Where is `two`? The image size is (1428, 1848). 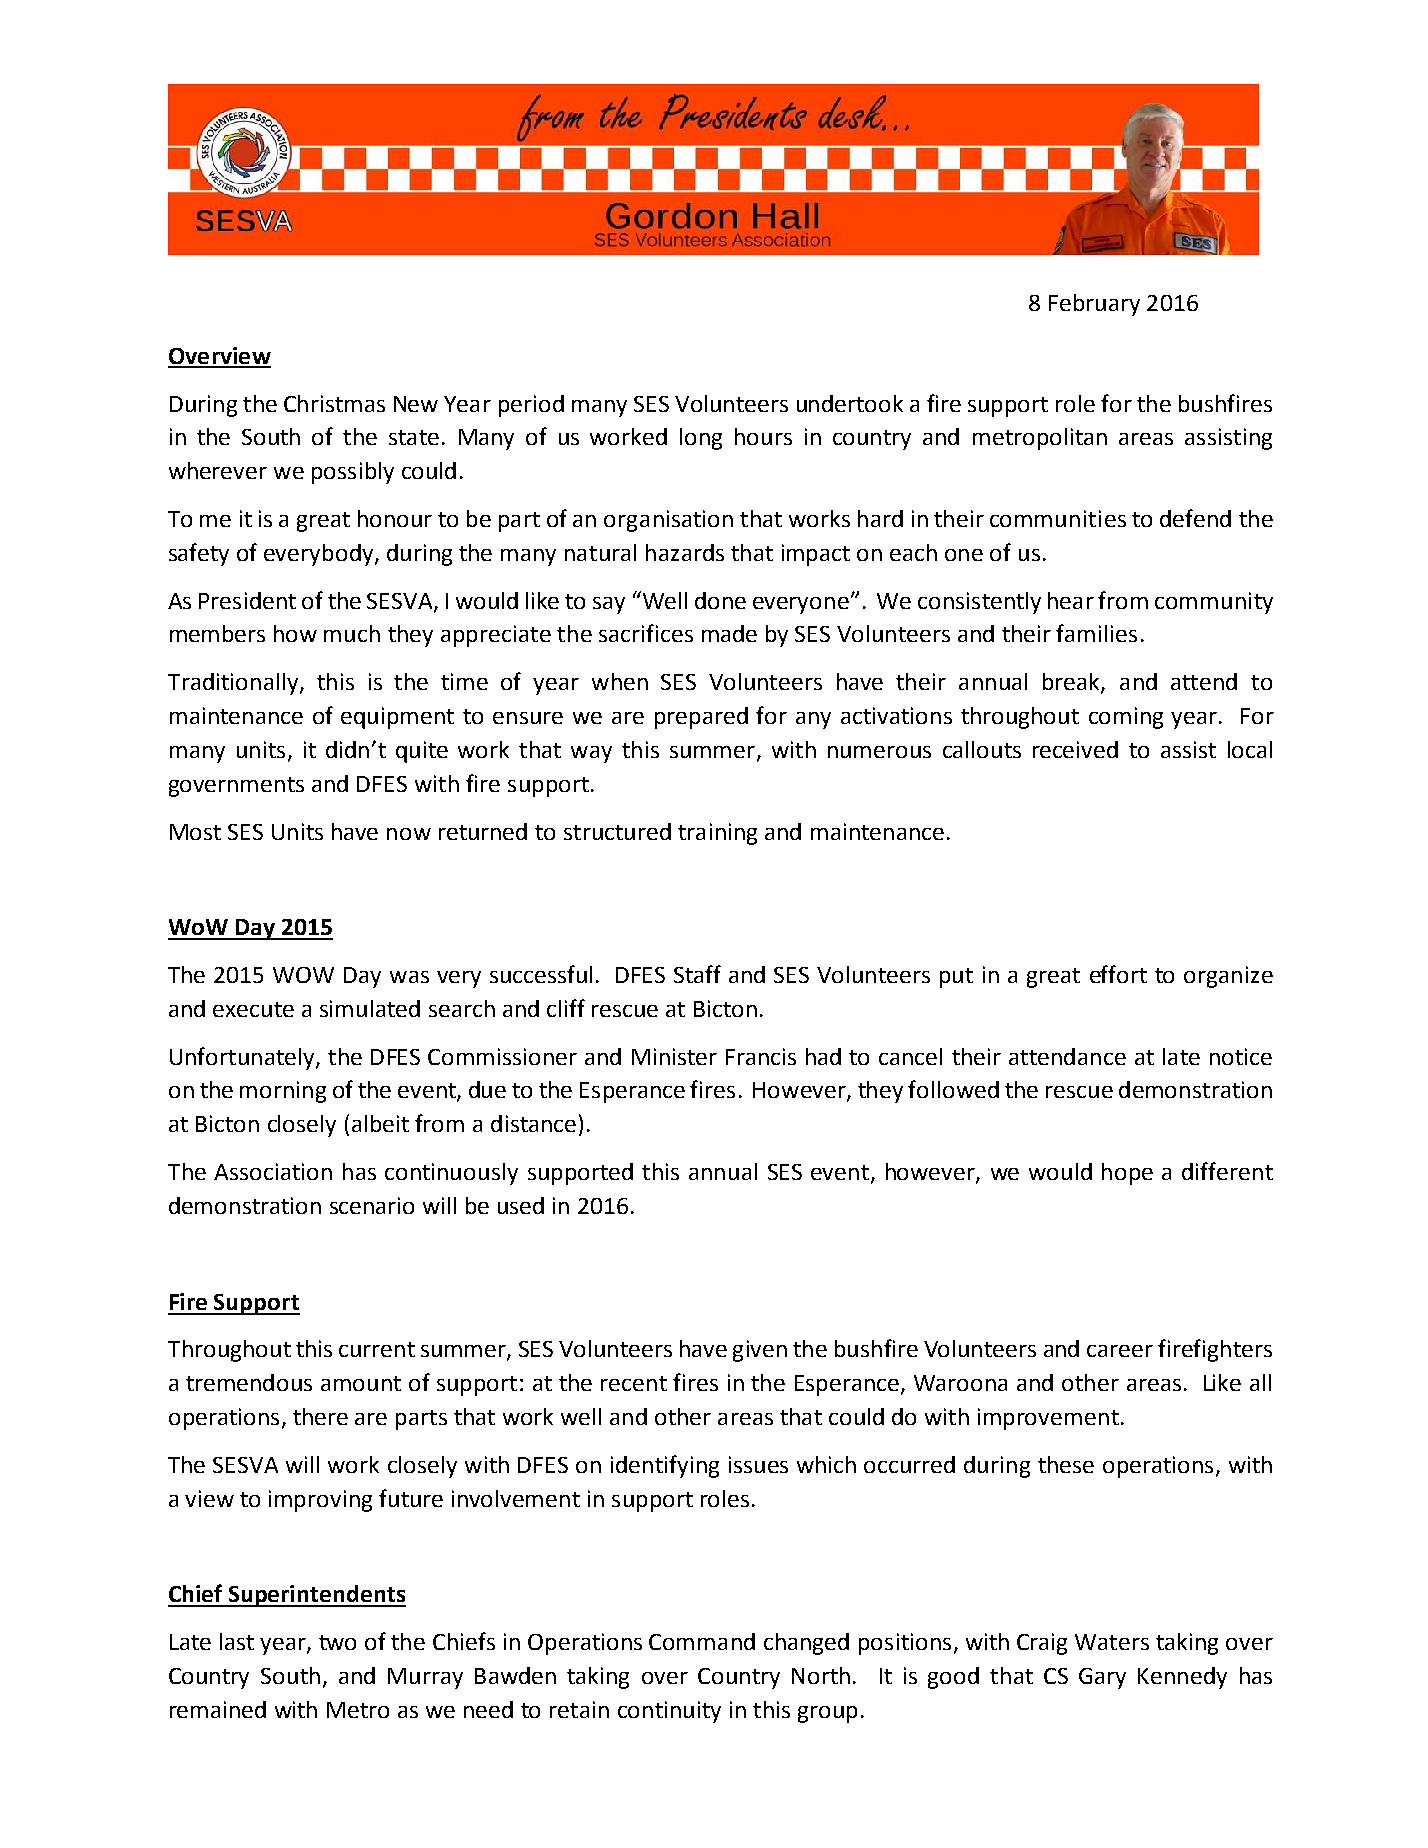
two is located at coordinates (337, 1642).
